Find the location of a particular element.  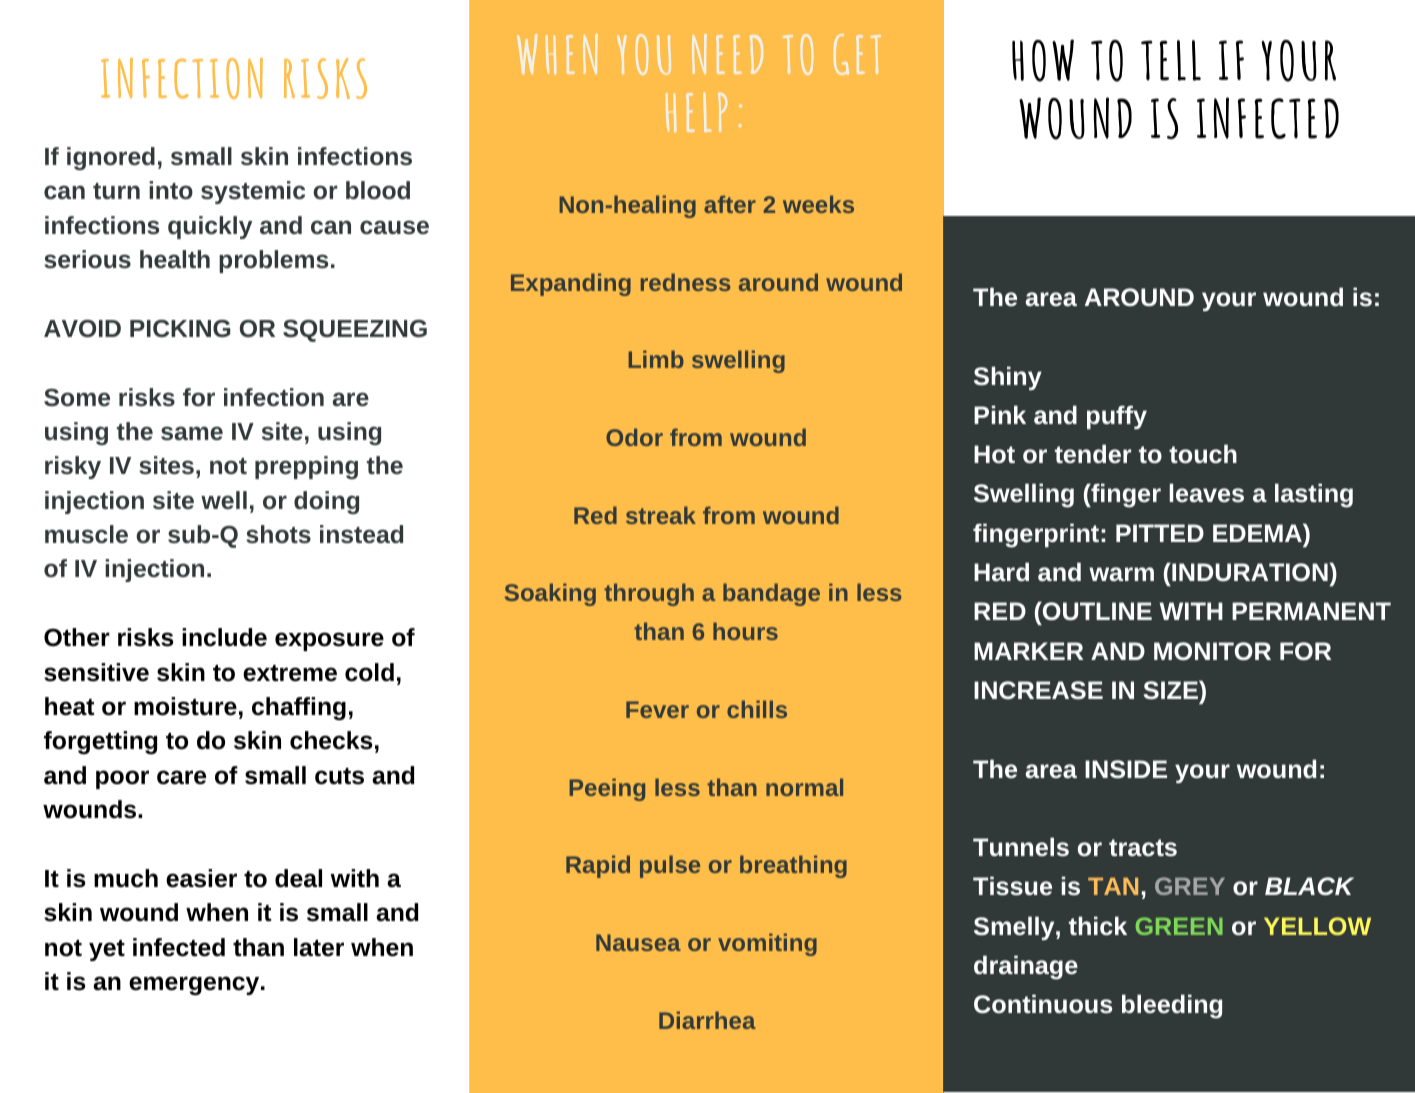

later is located at coordinates (319, 947).
